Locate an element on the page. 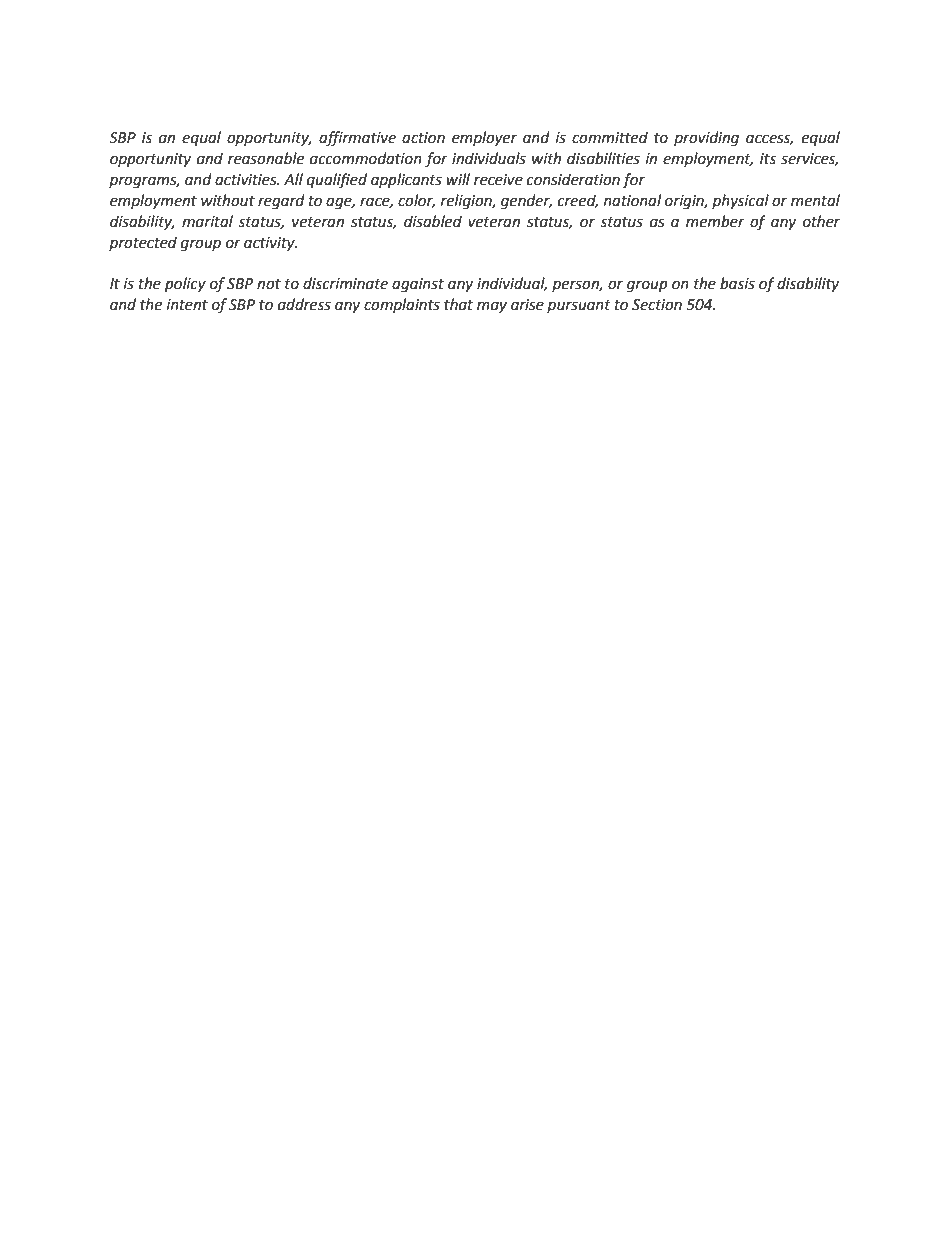  providing is located at coordinates (706, 139).
